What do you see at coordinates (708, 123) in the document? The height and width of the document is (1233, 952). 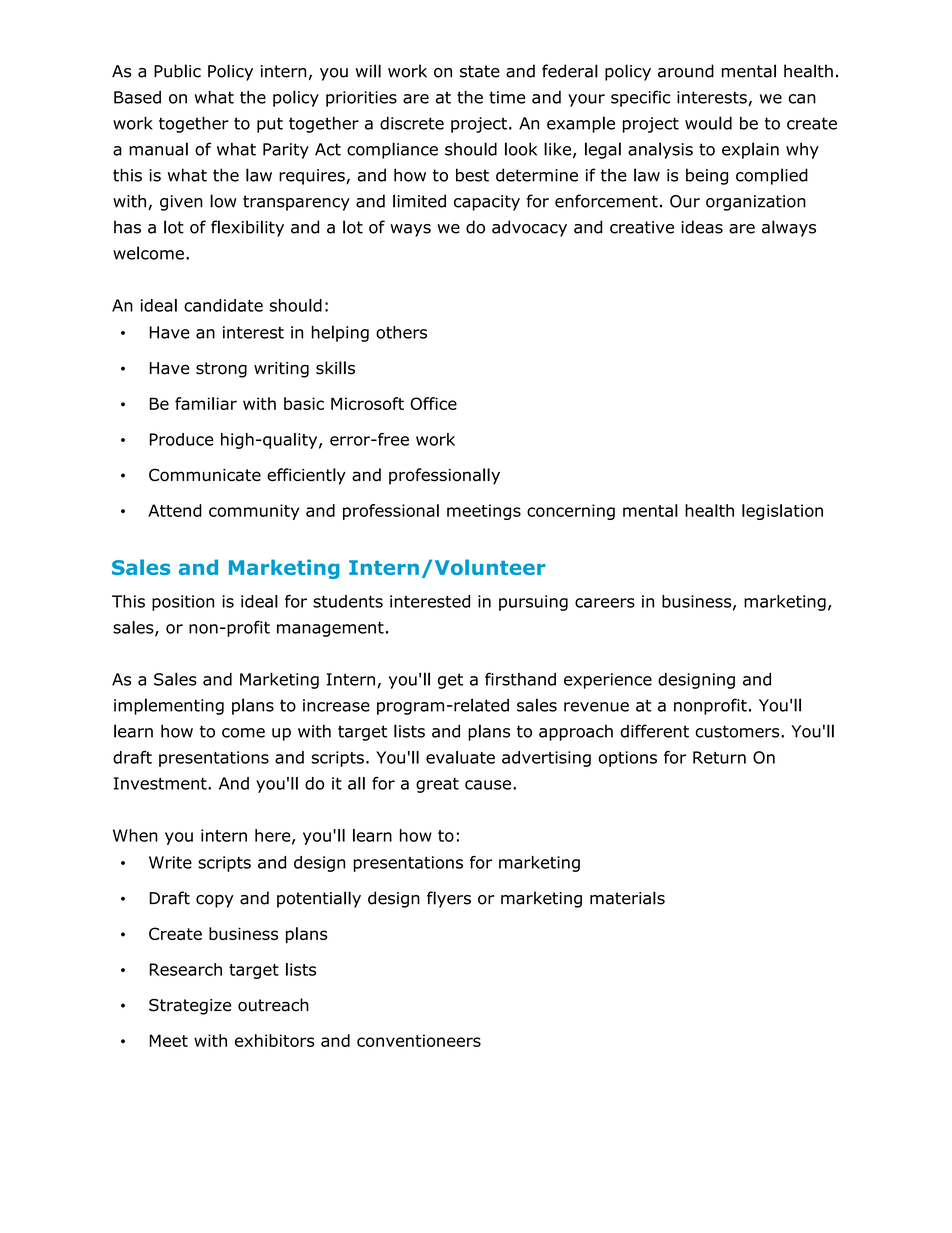 I see `would` at bounding box center [708, 123].
